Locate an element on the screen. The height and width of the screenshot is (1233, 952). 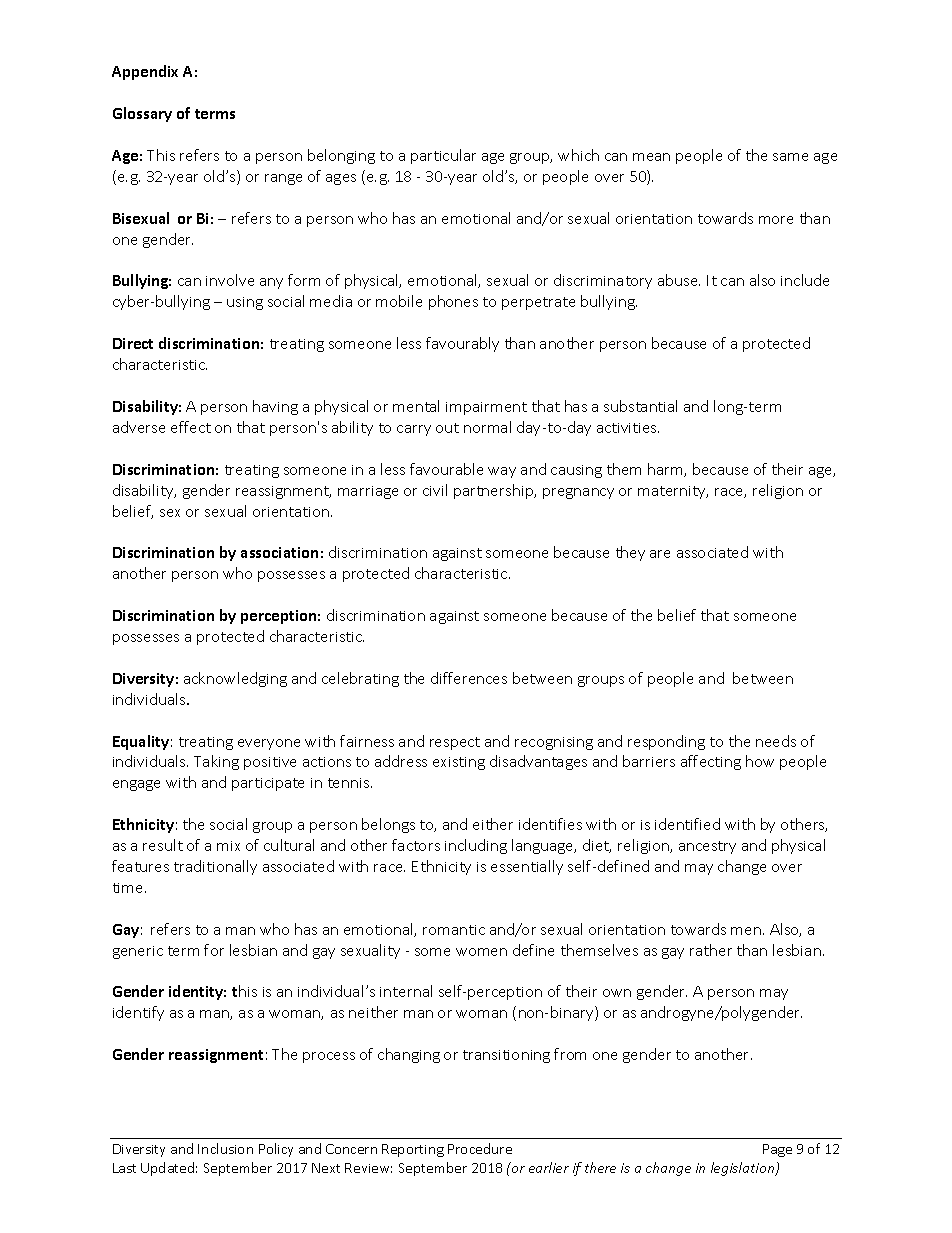
Glossary is located at coordinates (142, 114).
